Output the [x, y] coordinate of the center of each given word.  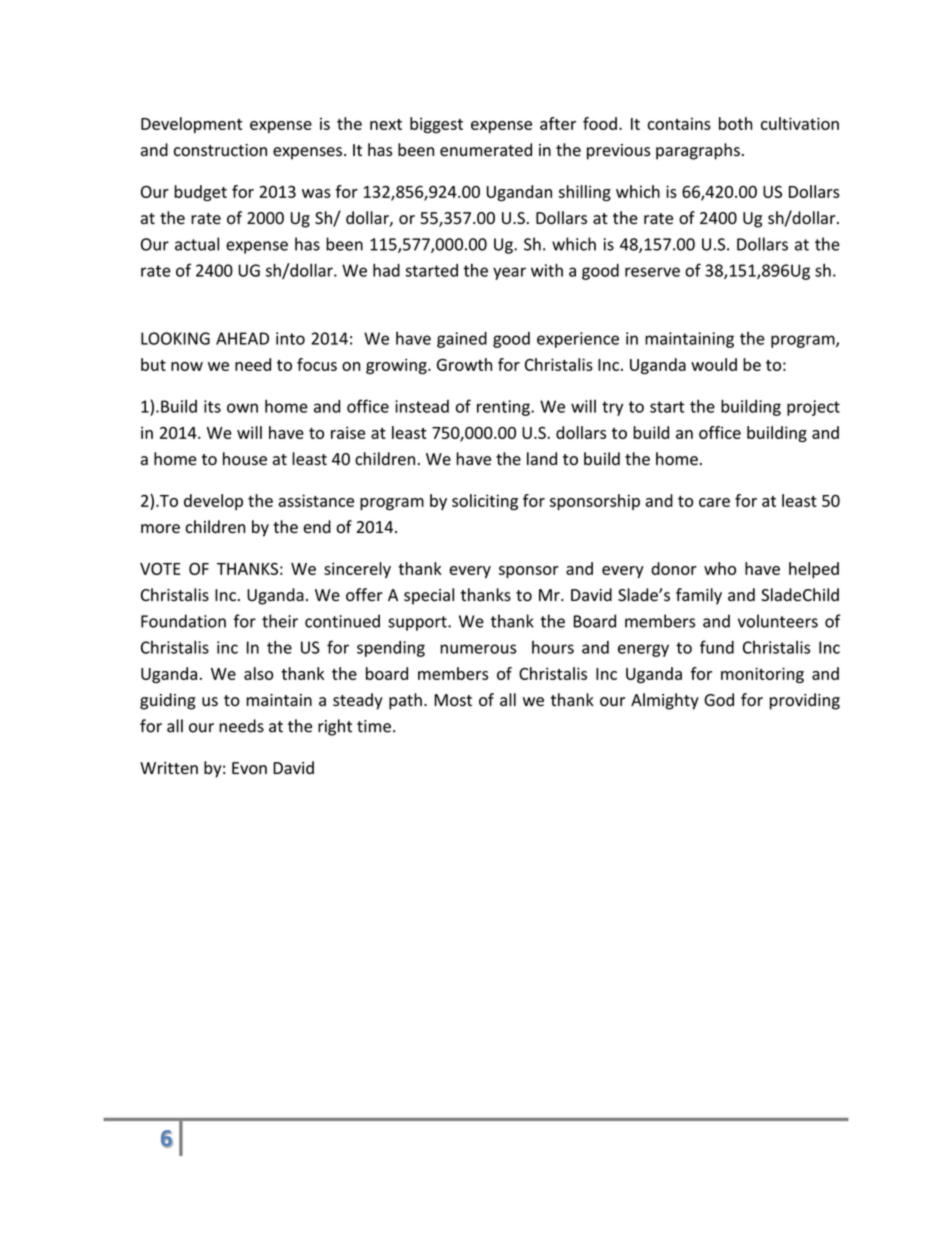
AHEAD [242, 338]
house [245, 459]
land [542, 459]
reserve [652, 272]
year [509, 273]
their [280, 621]
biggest [436, 125]
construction [220, 150]
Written [169, 768]
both [735, 123]
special [429, 596]
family [699, 596]
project [813, 408]
